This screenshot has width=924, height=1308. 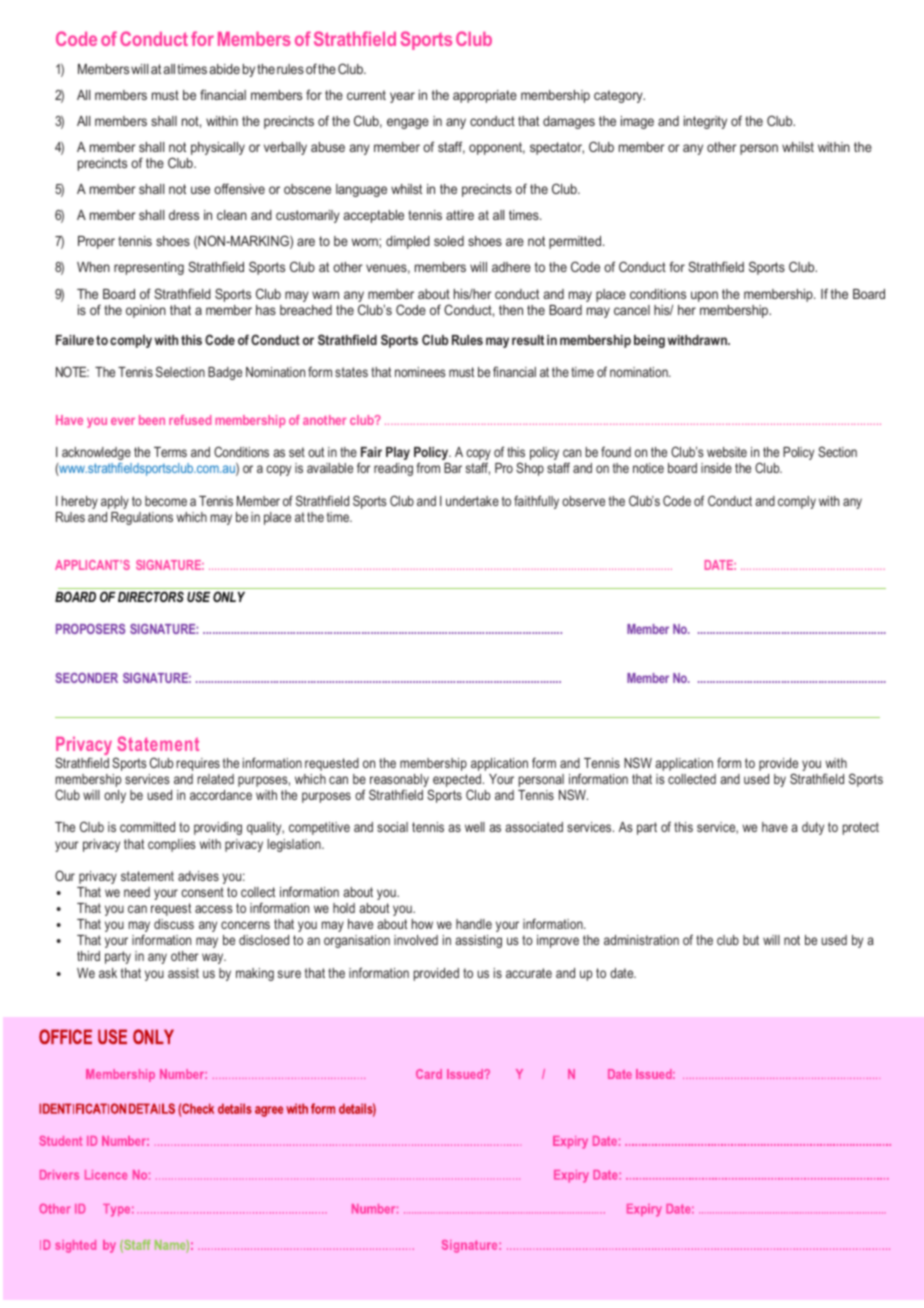 I want to click on website, so click(x=727, y=452).
